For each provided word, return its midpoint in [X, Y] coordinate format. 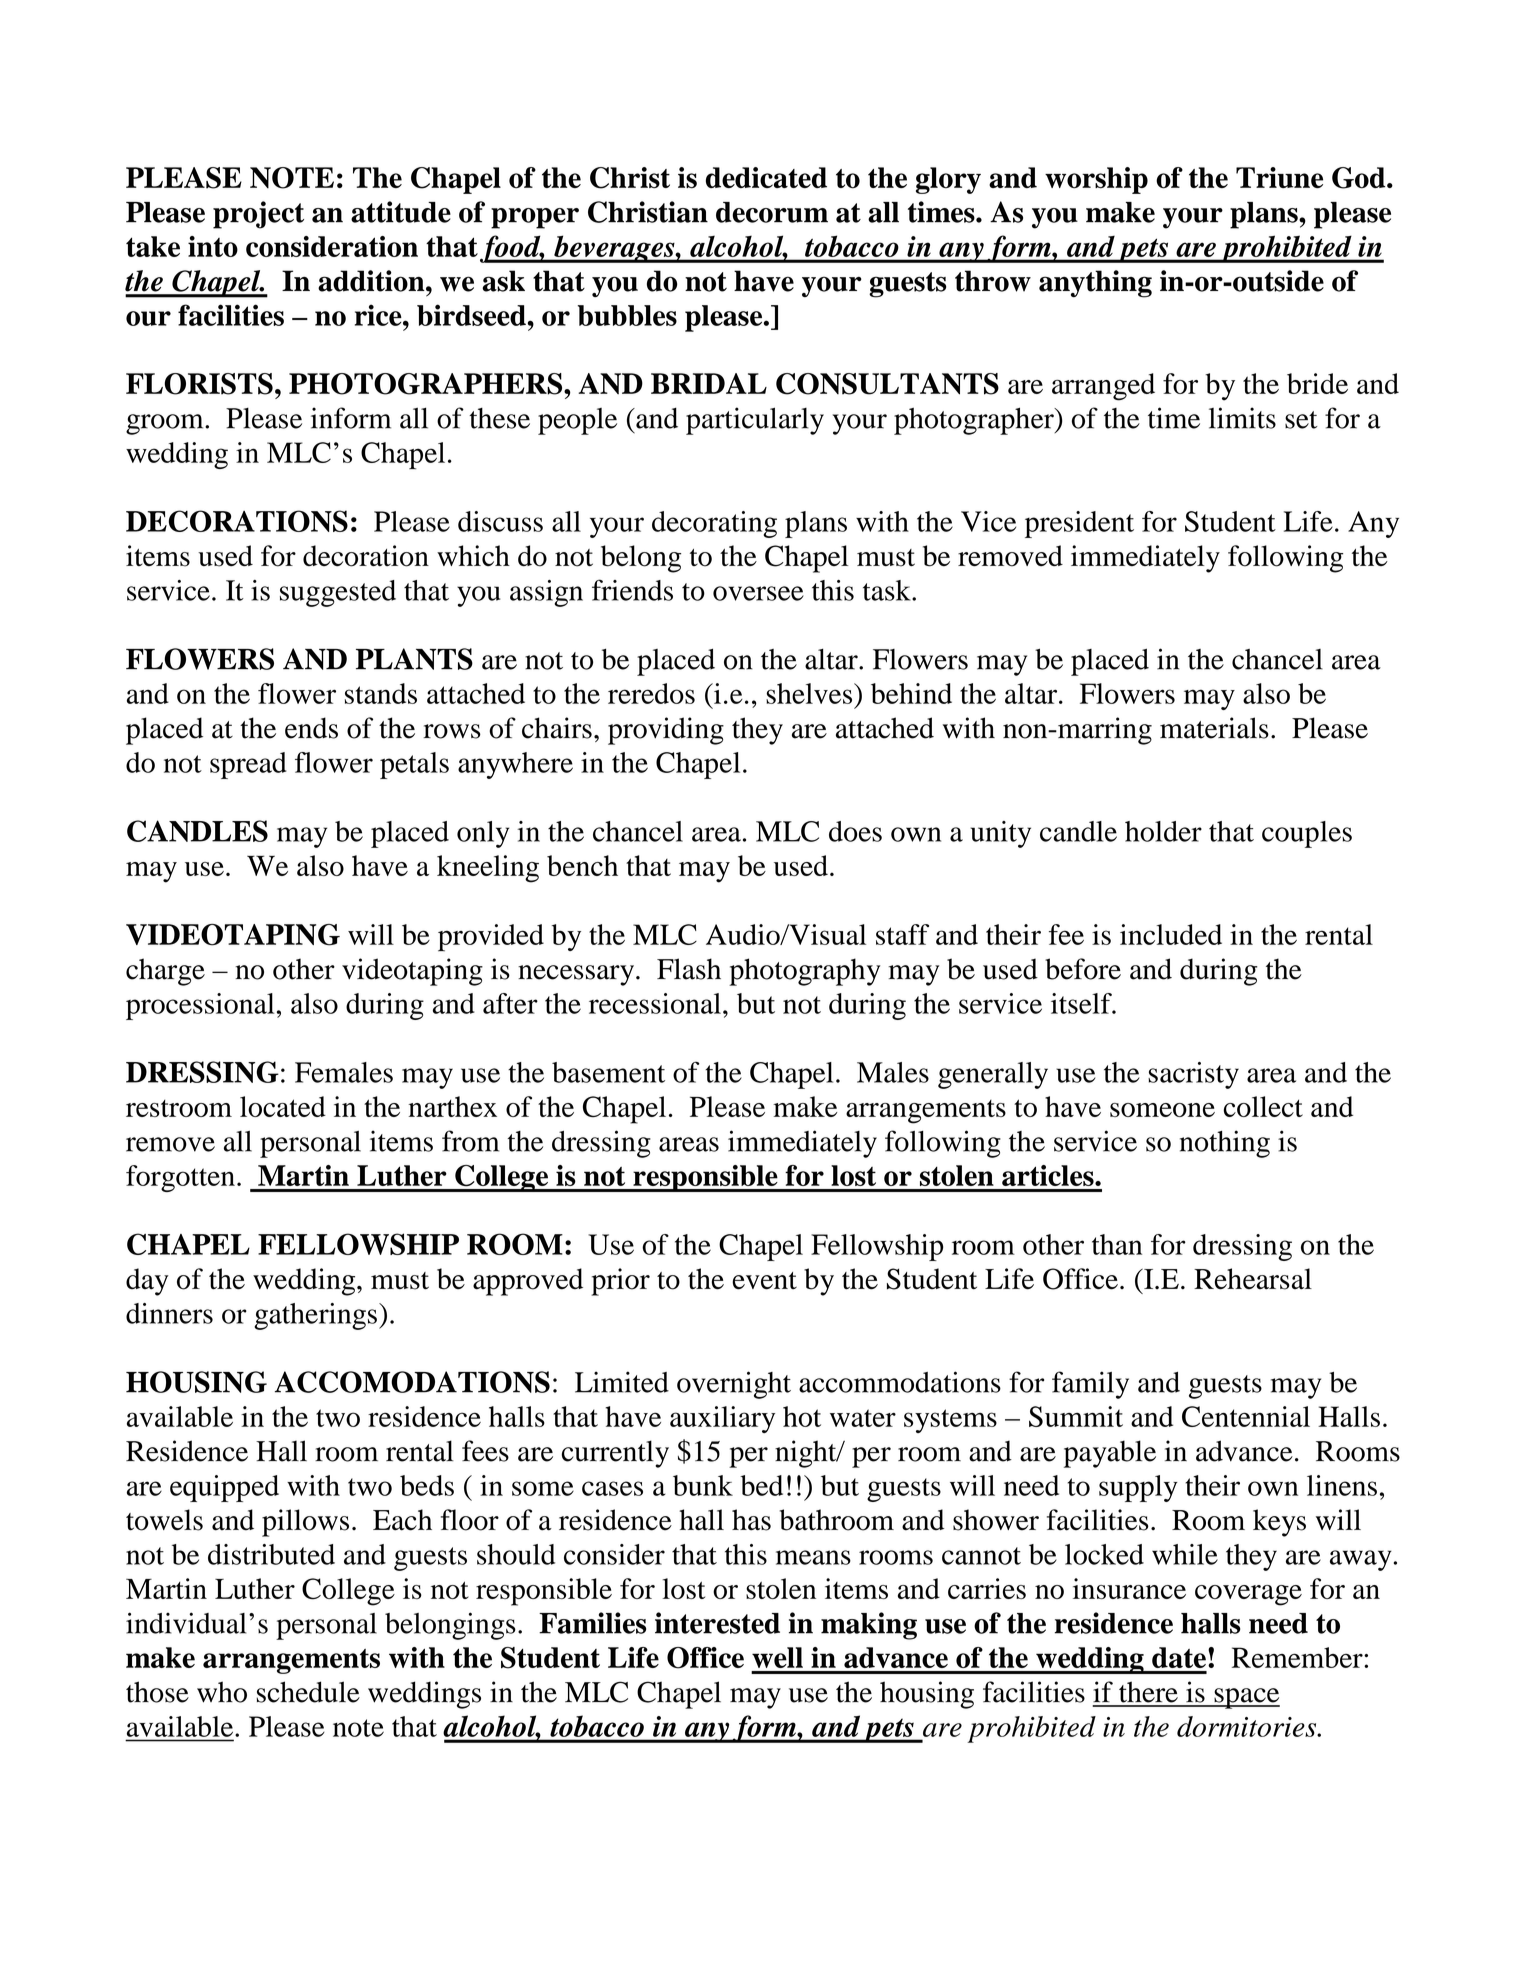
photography [804, 972]
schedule [308, 1692]
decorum [772, 212]
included [1171, 934]
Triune [1279, 177]
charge [165, 972]
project [258, 215]
